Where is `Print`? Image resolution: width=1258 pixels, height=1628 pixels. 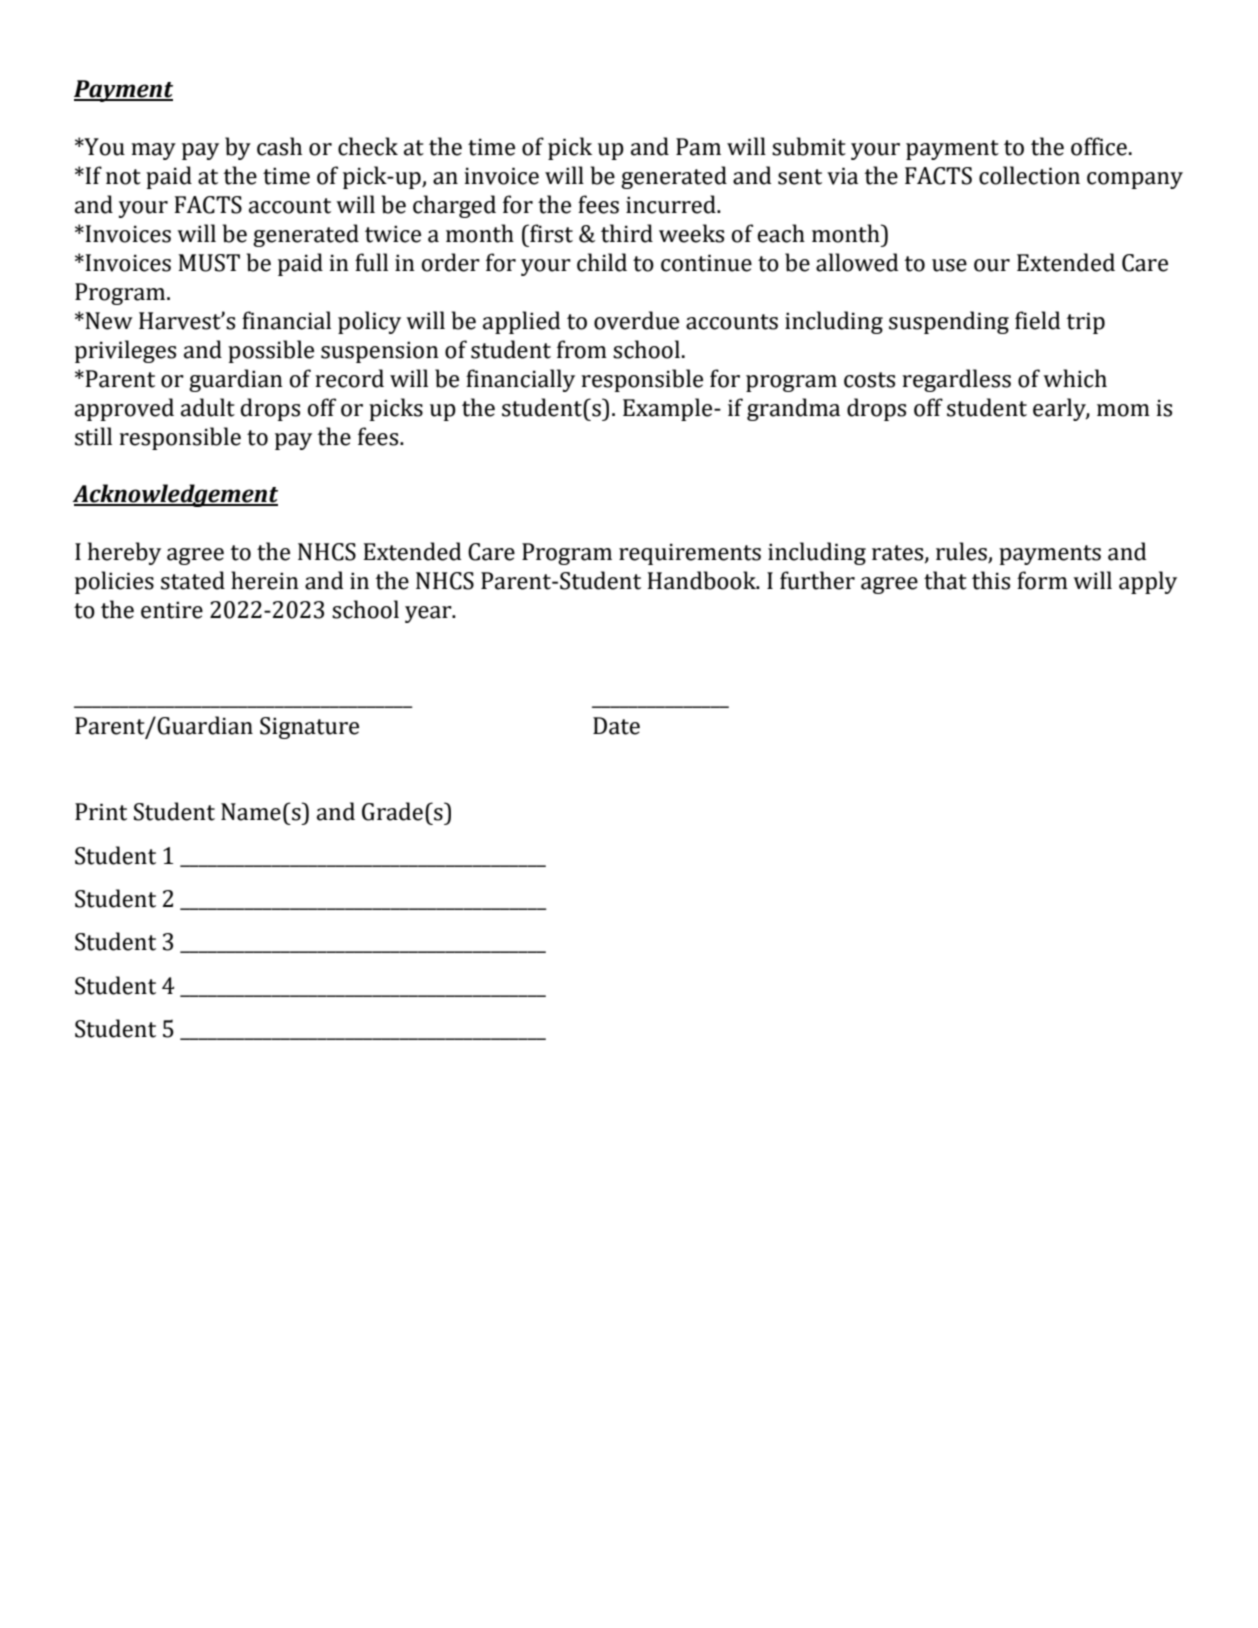
Print is located at coordinates (101, 812).
